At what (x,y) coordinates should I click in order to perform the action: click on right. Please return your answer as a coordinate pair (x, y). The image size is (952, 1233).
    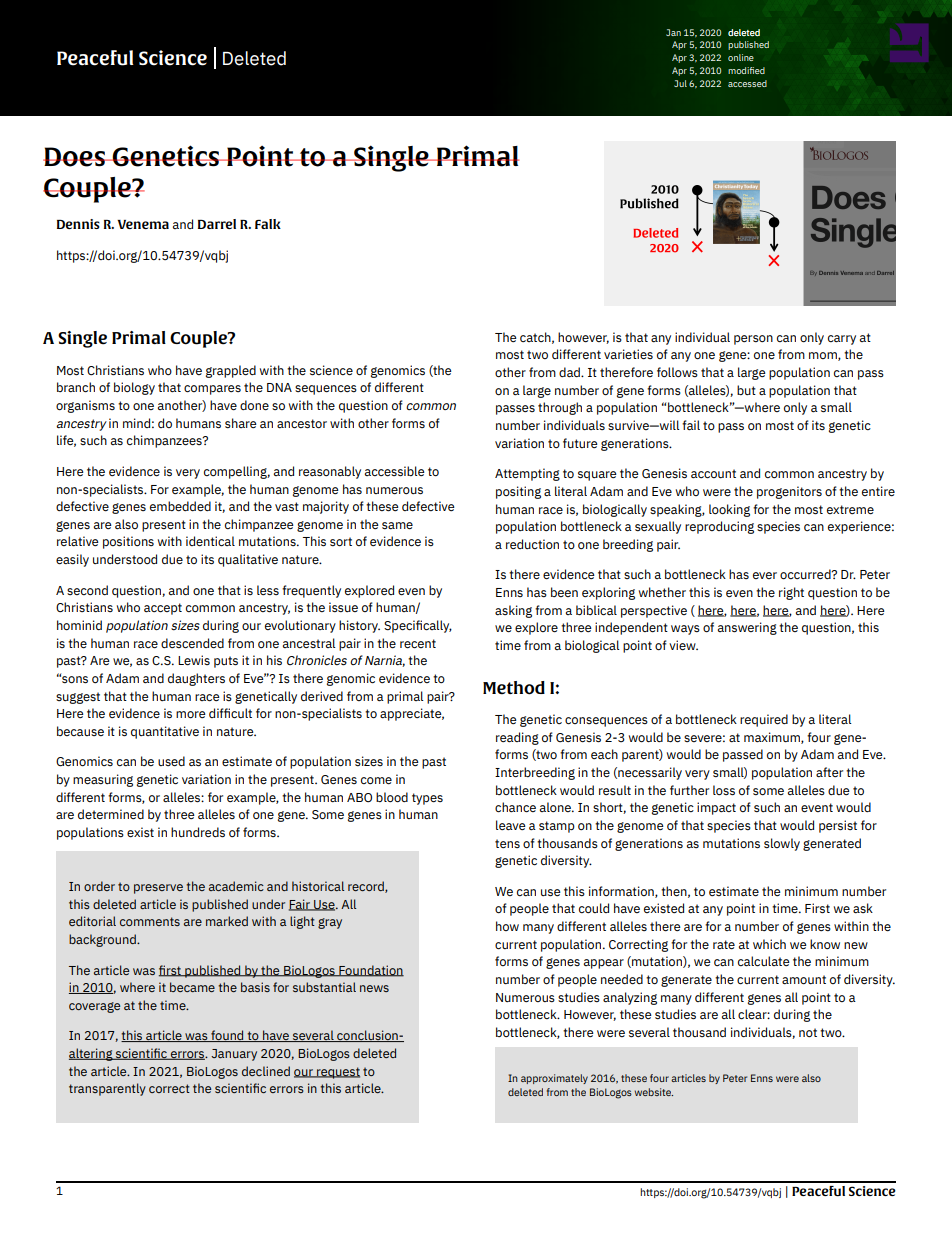
    Looking at the image, I should click on (791, 593).
